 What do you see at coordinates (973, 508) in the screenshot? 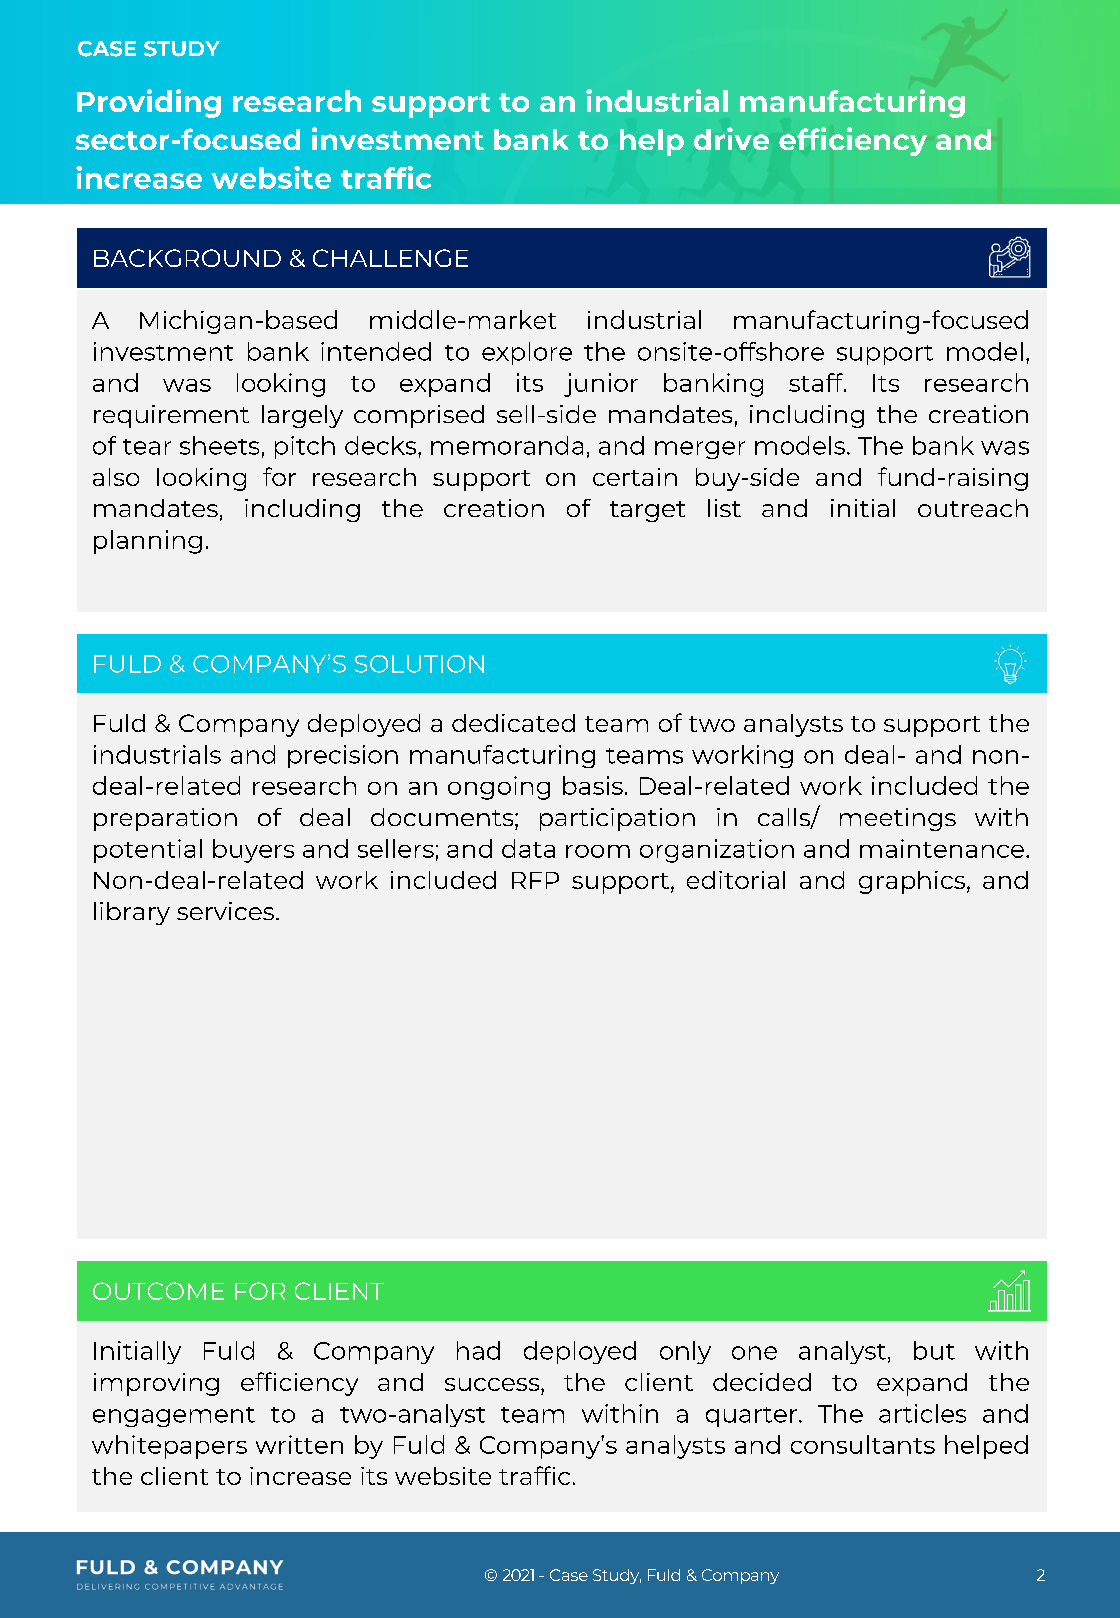
I see `outreach` at bounding box center [973, 508].
